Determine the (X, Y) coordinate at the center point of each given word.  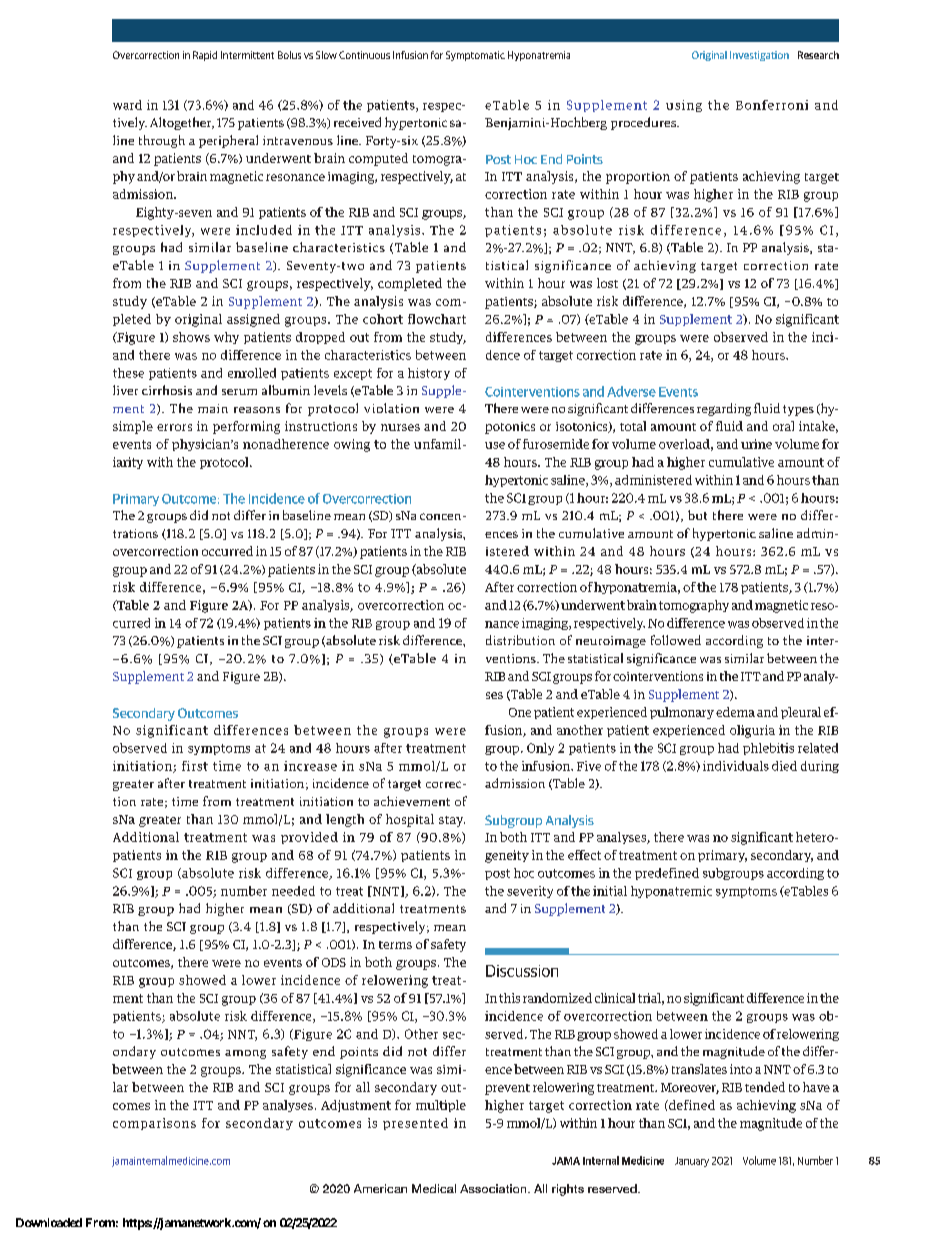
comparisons (154, 1124)
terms (395, 945)
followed (676, 640)
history (429, 374)
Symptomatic (475, 56)
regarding (724, 409)
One (520, 712)
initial (610, 891)
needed (293, 891)
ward (127, 105)
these (128, 373)
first (195, 766)
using (684, 106)
